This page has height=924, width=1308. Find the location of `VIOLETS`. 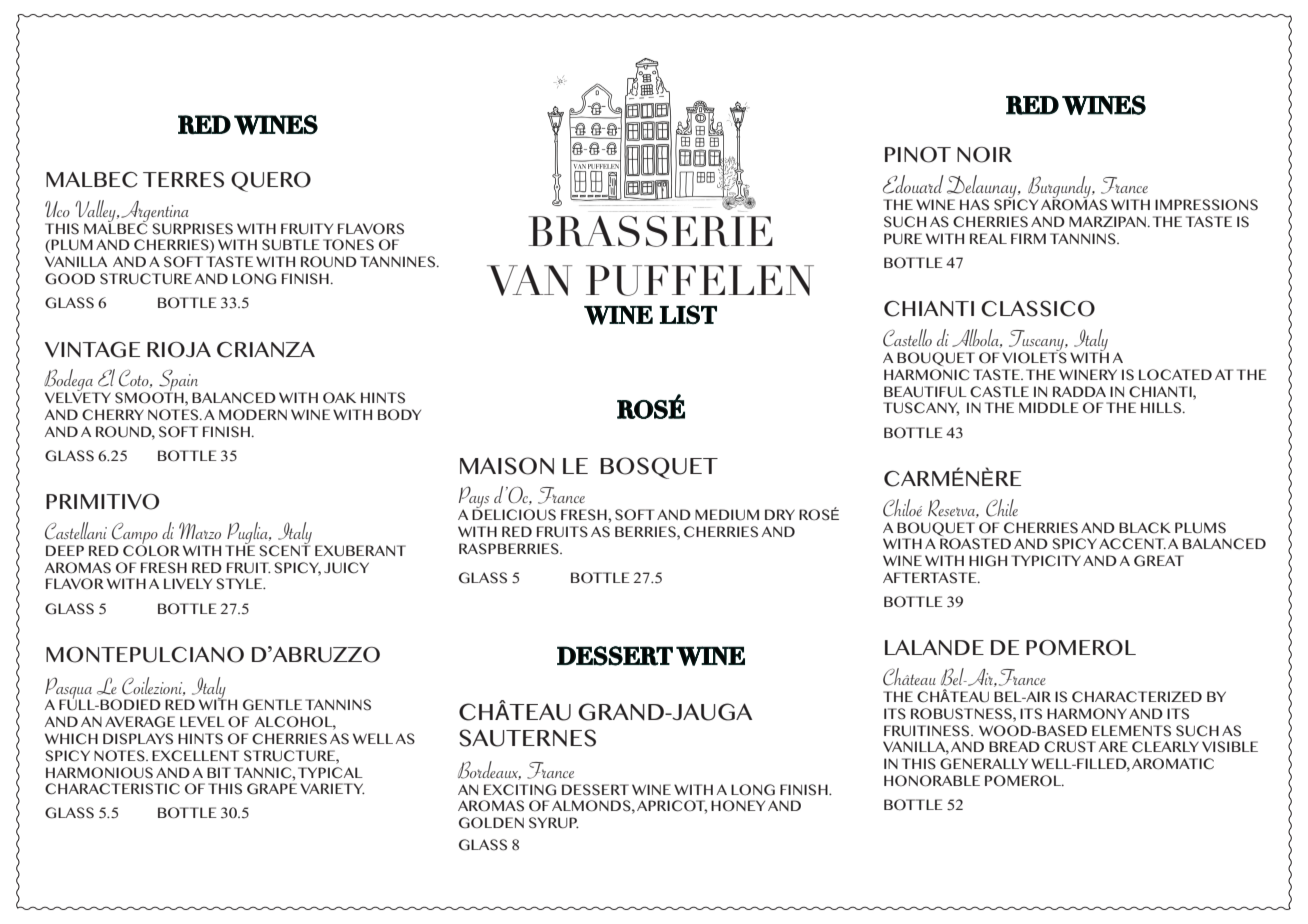

VIOLETS is located at coordinates (1034, 357).
